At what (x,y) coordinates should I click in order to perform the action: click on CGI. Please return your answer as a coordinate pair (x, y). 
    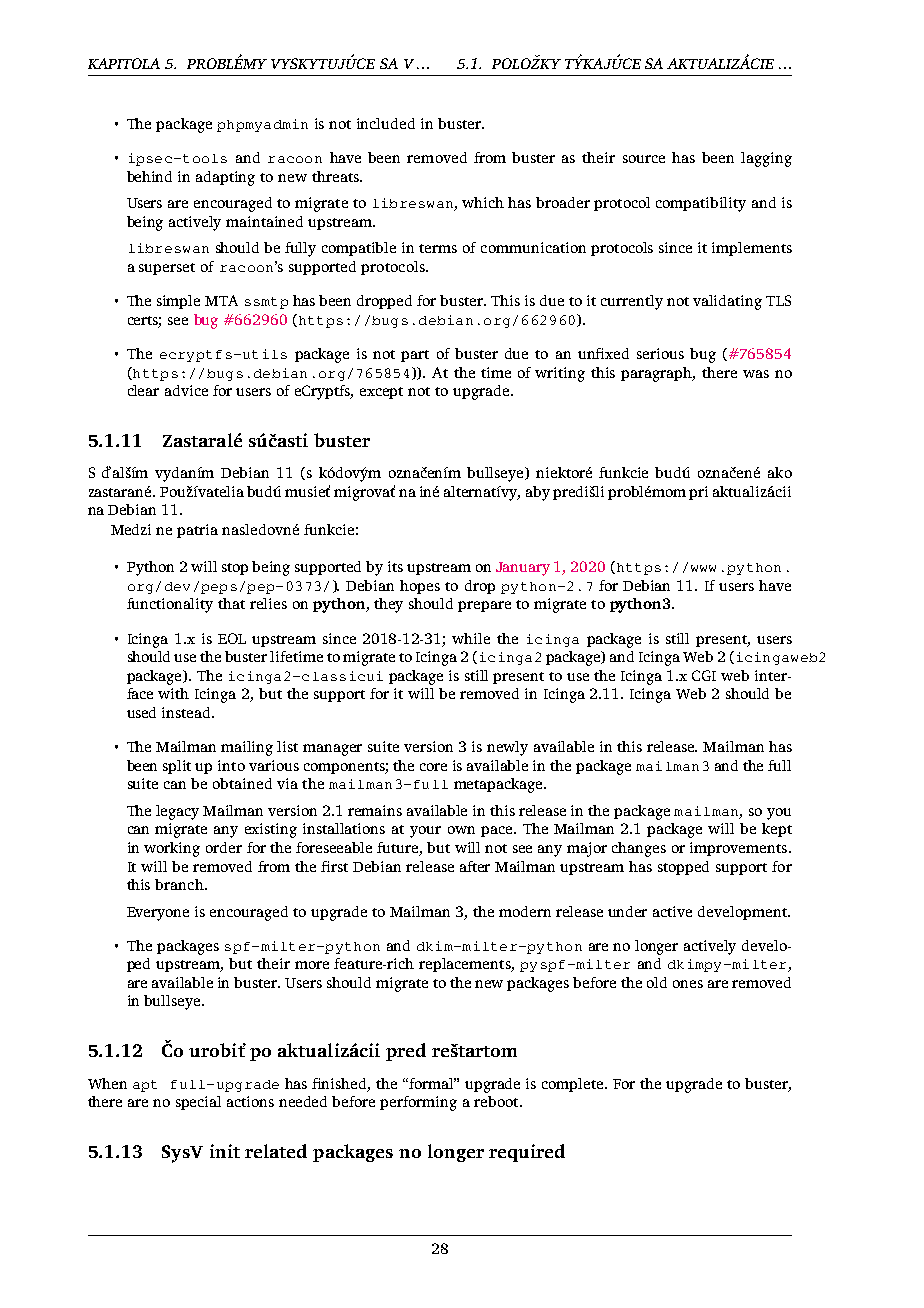
    Looking at the image, I should click on (704, 675).
